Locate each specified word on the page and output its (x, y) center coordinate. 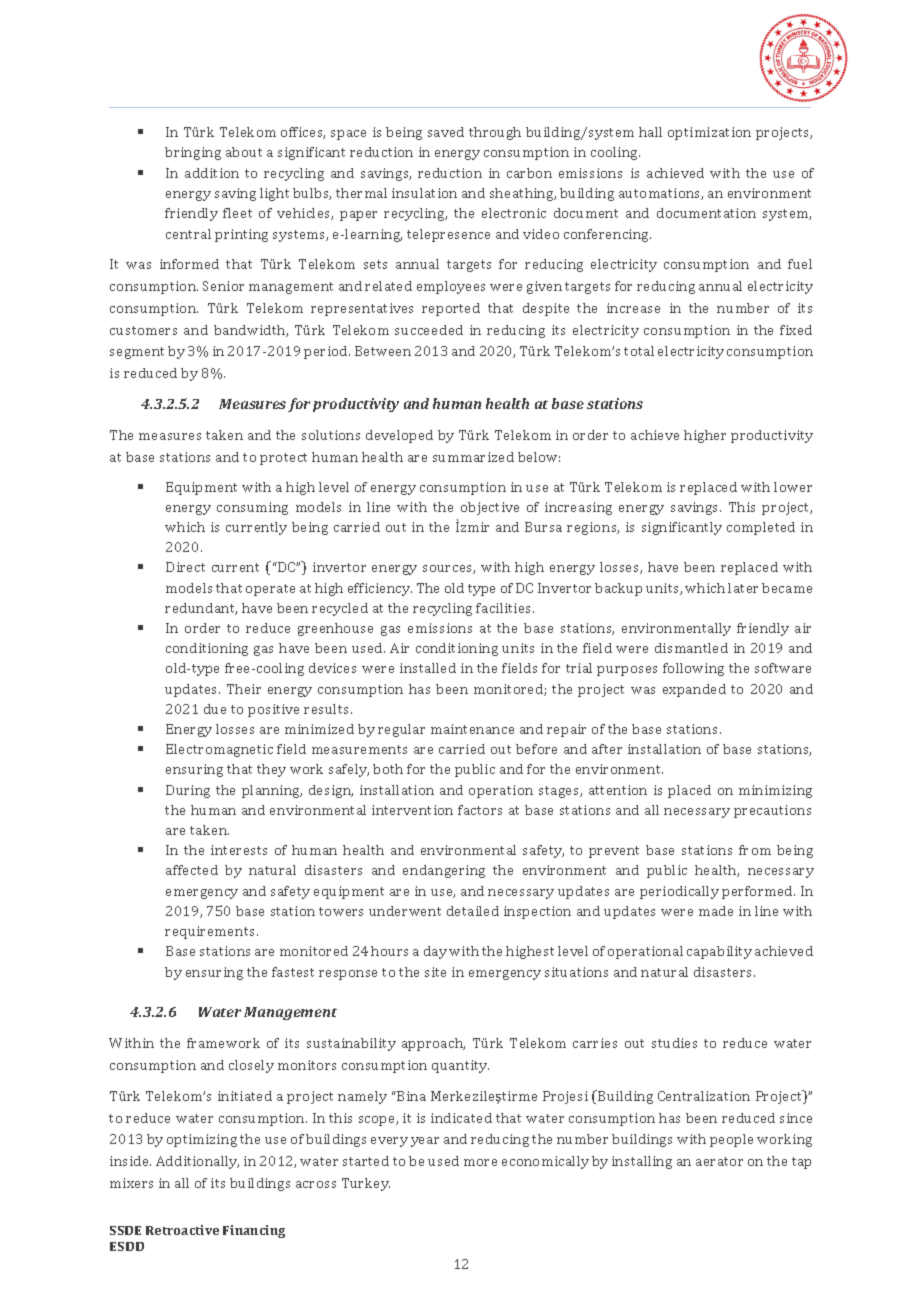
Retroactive (182, 1230)
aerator (719, 1161)
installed (428, 668)
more (480, 1162)
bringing (193, 153)
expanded (694, 690)
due (215, 709)
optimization (709, 133)
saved (446, 132)
